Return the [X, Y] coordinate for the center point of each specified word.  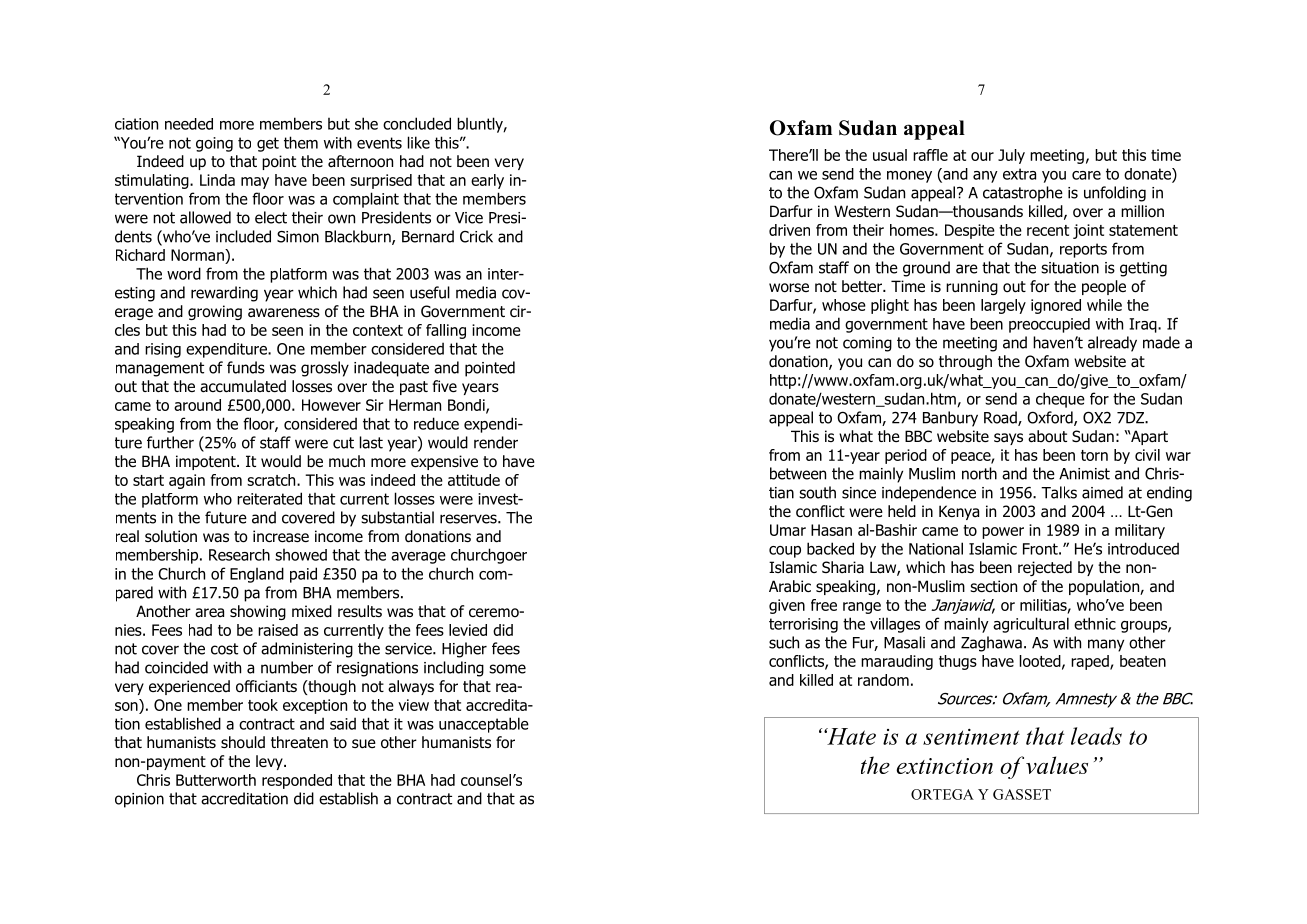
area [209, 613]
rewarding [224, 294]
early [487, 181]
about [1047, 436]
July [1011, 156]
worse [789, 288]
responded [297, 781]
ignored [1056, 306]
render [496, 442]
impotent [207, 462]
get [268, 144]
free [824, 605]
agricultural [1031, 625]
